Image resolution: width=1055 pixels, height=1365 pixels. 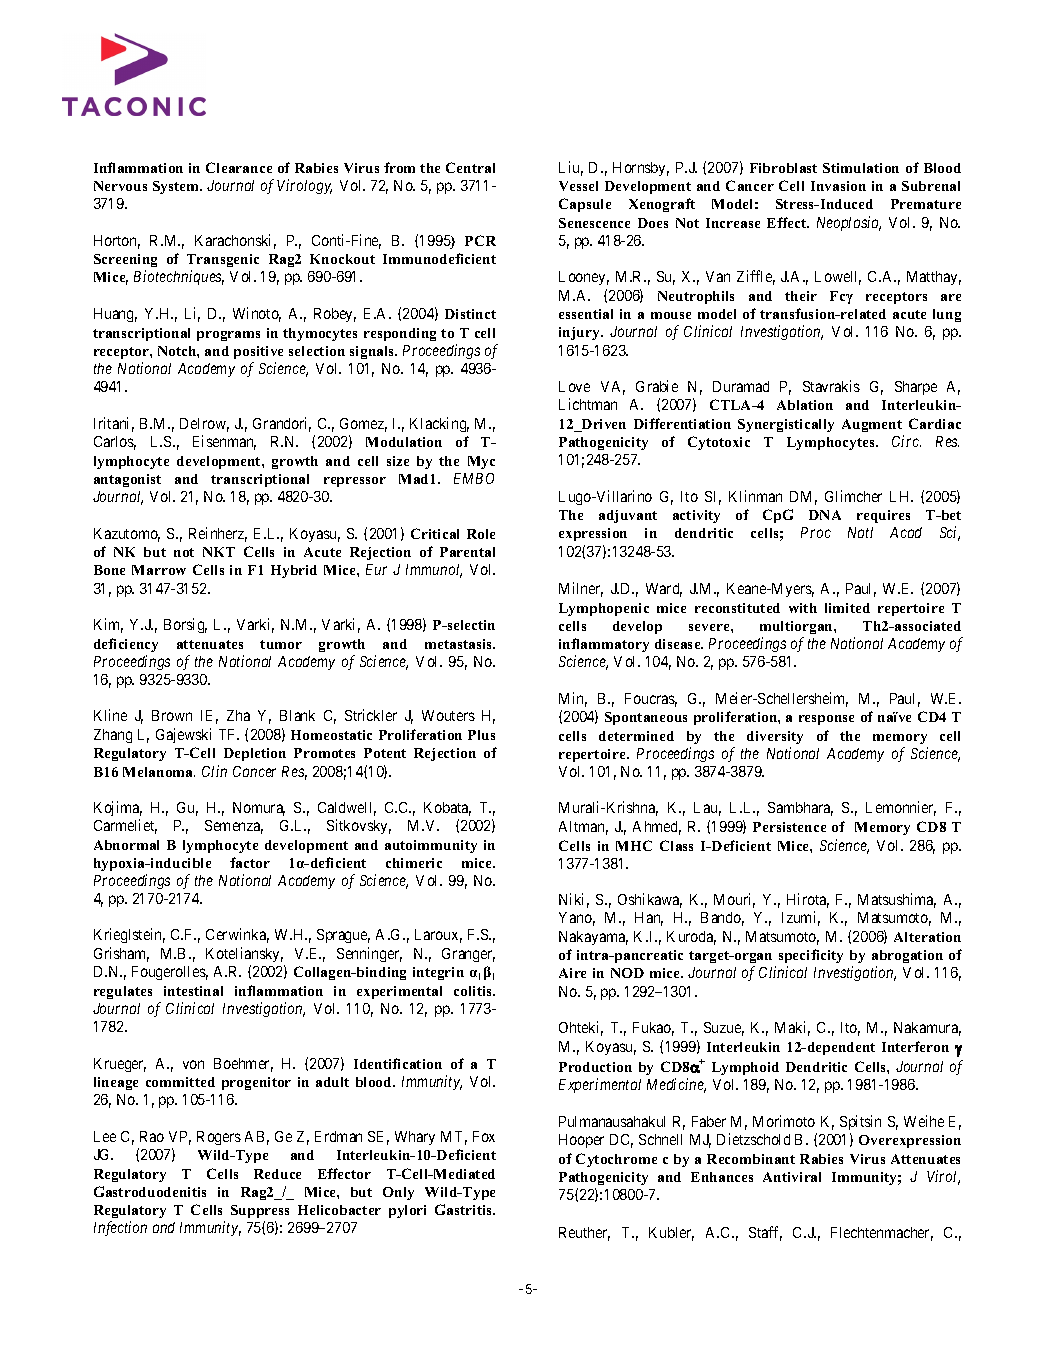 What do you see at coordinates (481, 534) in the screenshot?
I see `Role` at bounding box center [481, 534].
